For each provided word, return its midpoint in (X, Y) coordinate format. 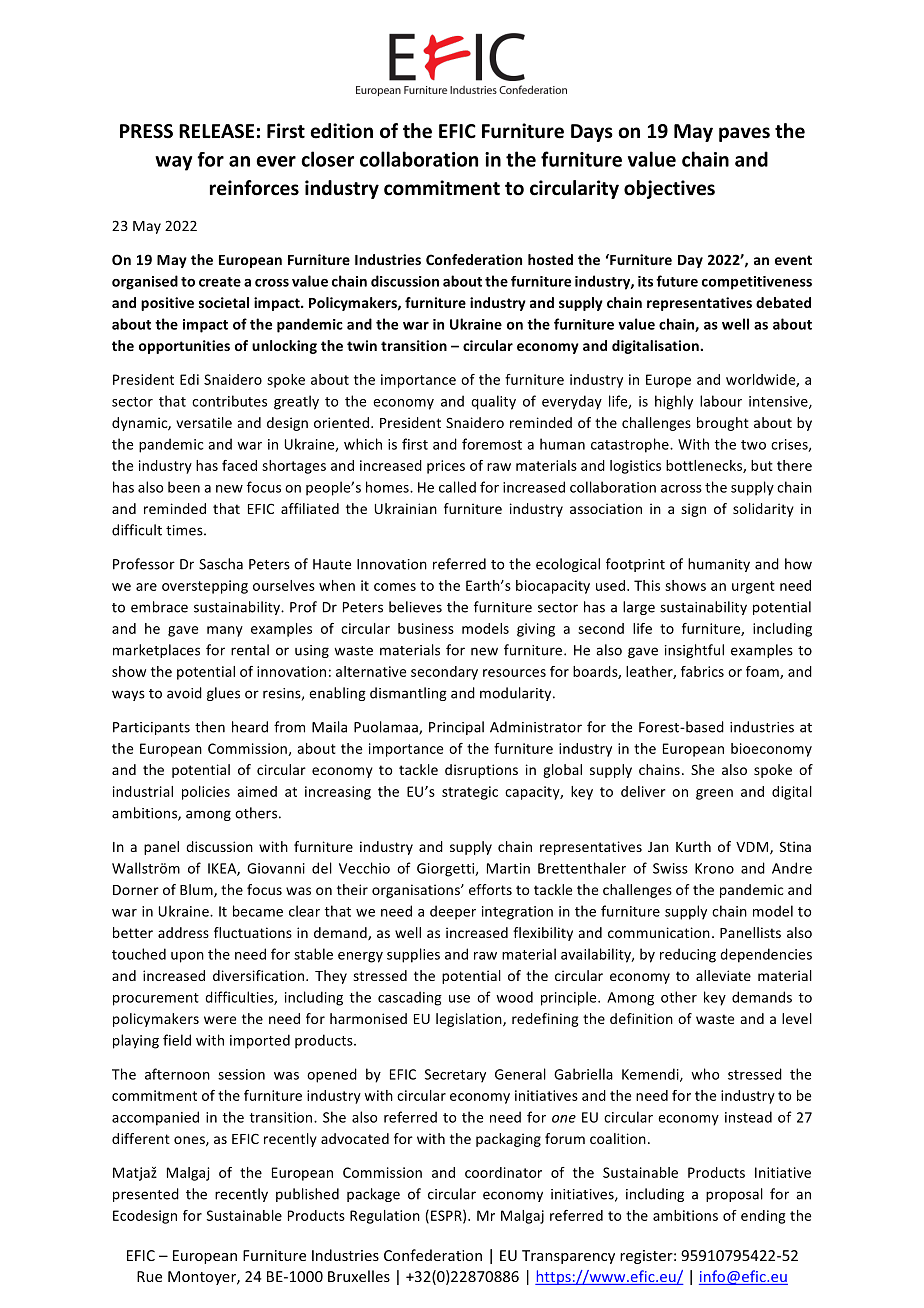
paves (744, 134)
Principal (456, 728)
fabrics (702, 671)
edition (342, 131)
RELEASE (216, 131)
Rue (149, 1276)
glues (223, 694)
